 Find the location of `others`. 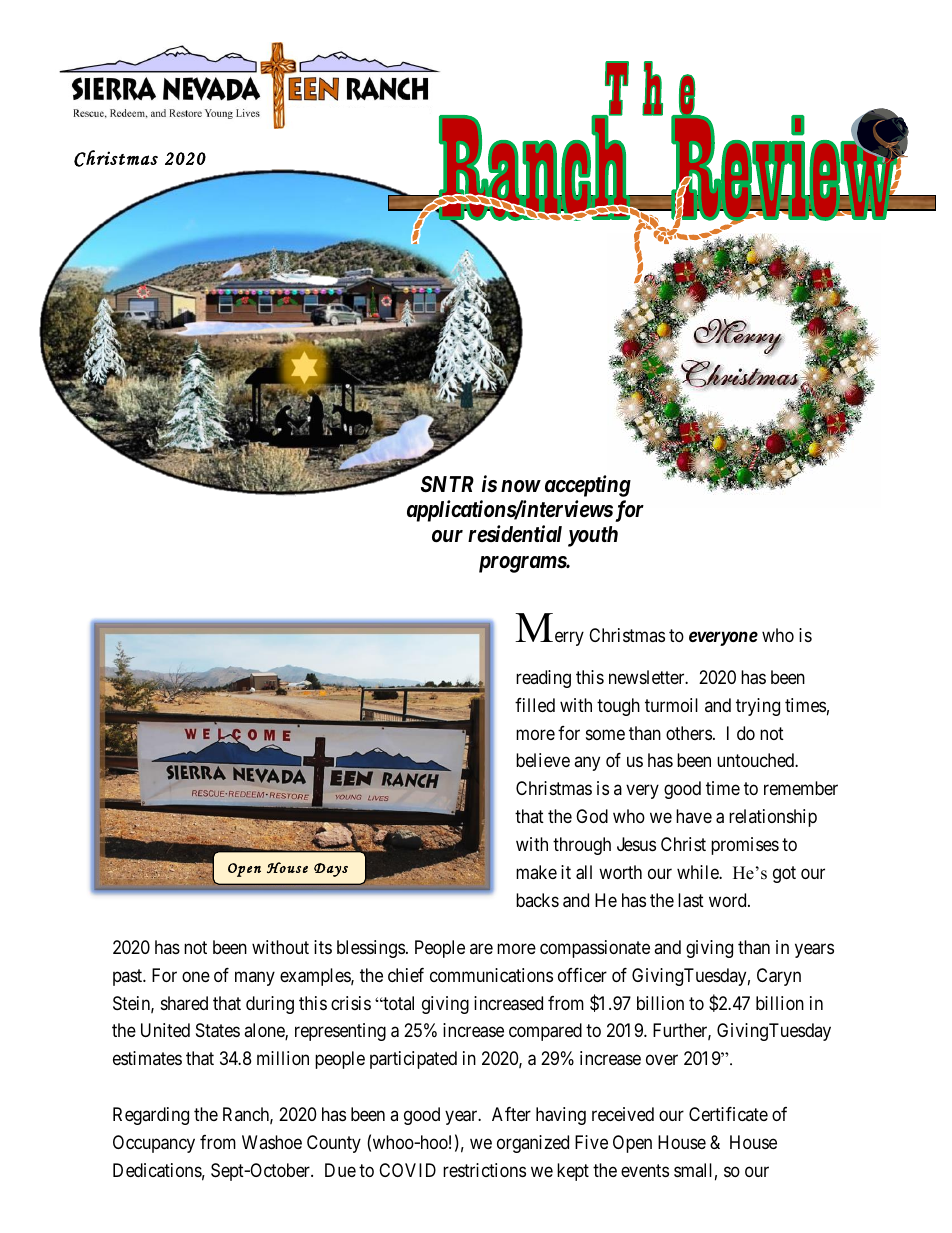

others is located at coordinates (689, 733).
